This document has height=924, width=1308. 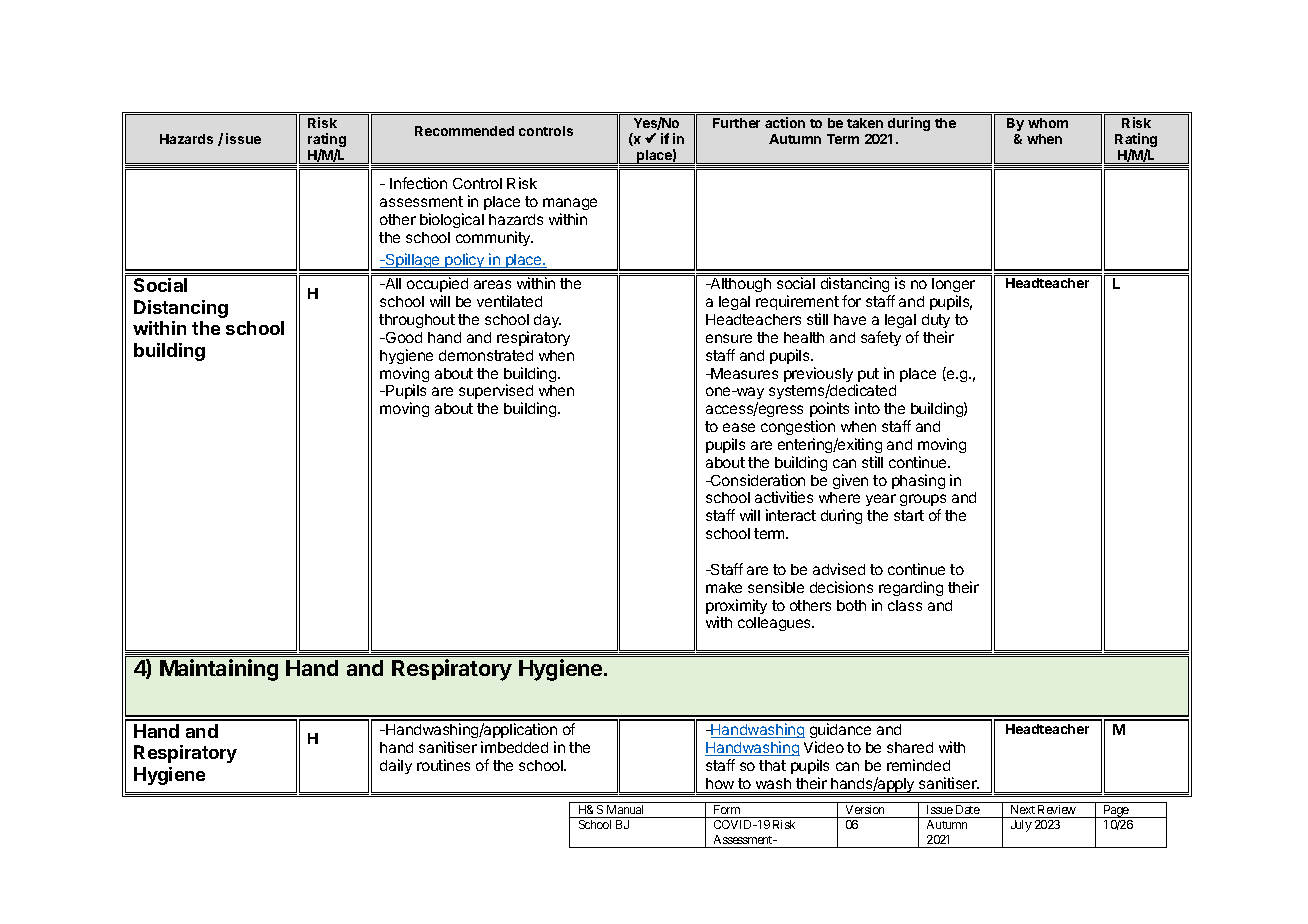 I want to click on Further, so click(x=736, y=123).
